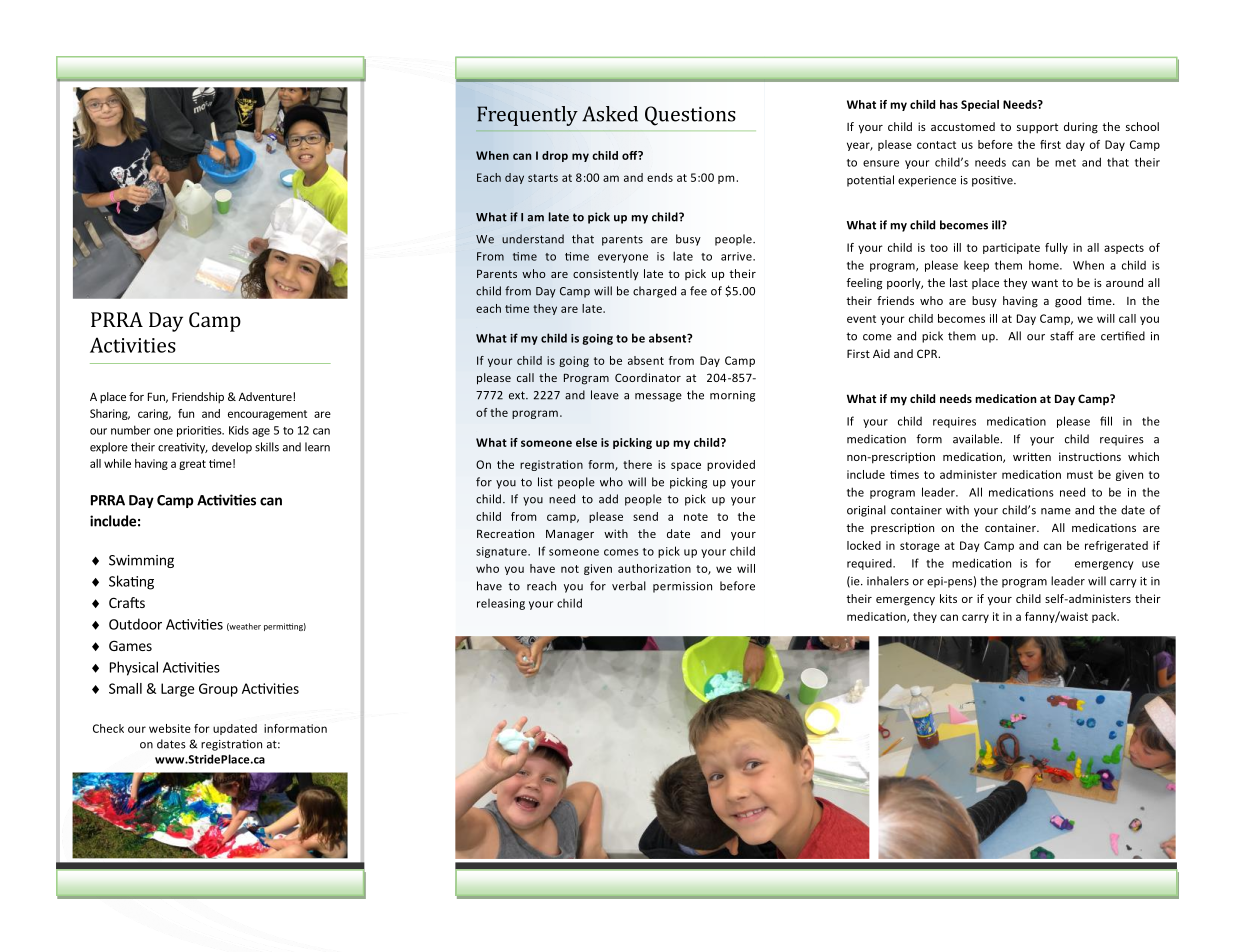  Describe the element at coordinates (501, 604) in the screenshot. I see `releasing` at that location.
